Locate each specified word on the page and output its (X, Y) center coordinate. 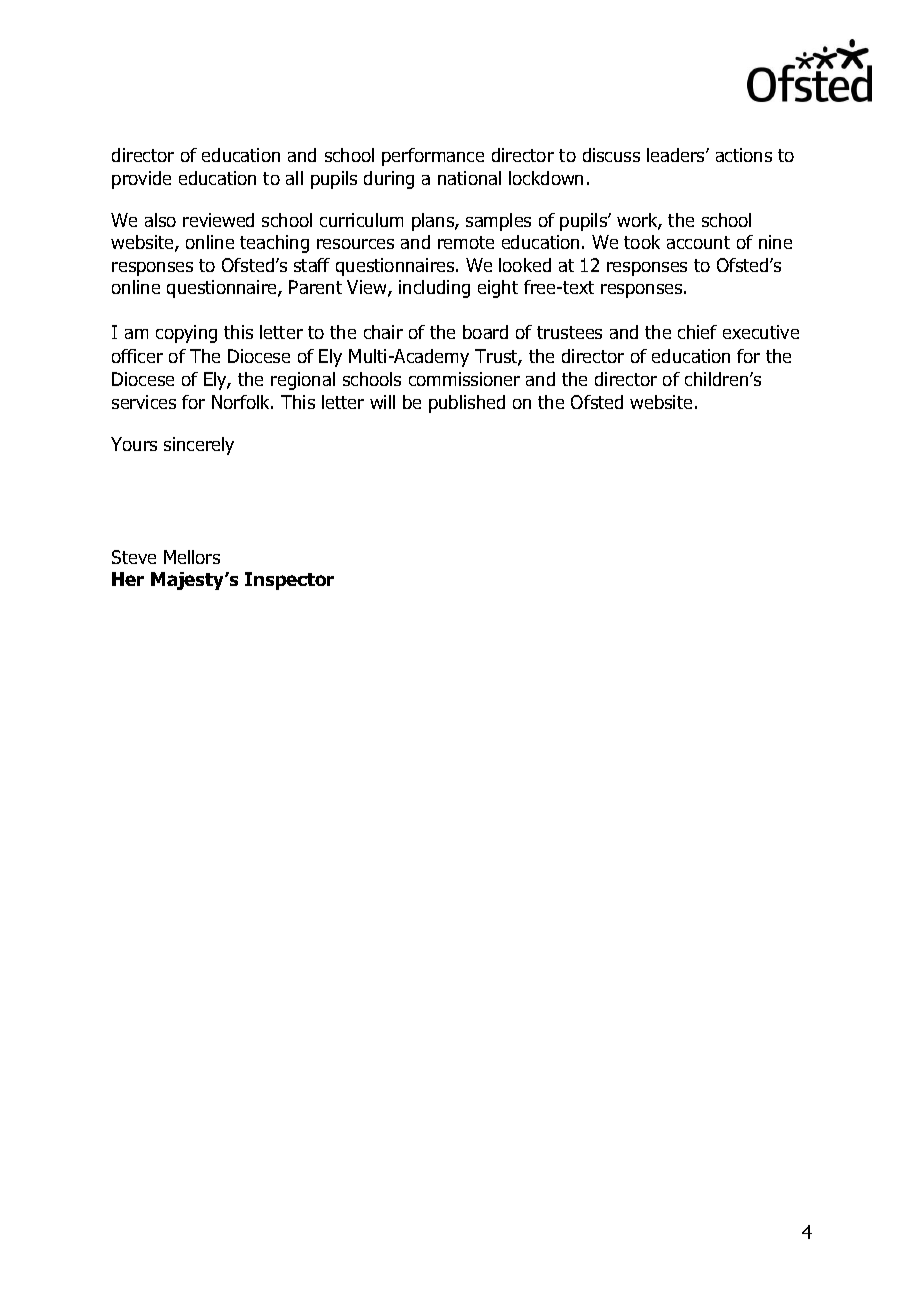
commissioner (464, 379)
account (698, 242)
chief (697, 332)
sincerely (199, 446)
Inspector (289, 581)
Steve (134, 557)
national (469, 178)
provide (141, 180)
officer (137, 356)
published (467, 404)
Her (128, 579)
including (434, 289)
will (382, 402)
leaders (677, 155)
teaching (274, 244)
